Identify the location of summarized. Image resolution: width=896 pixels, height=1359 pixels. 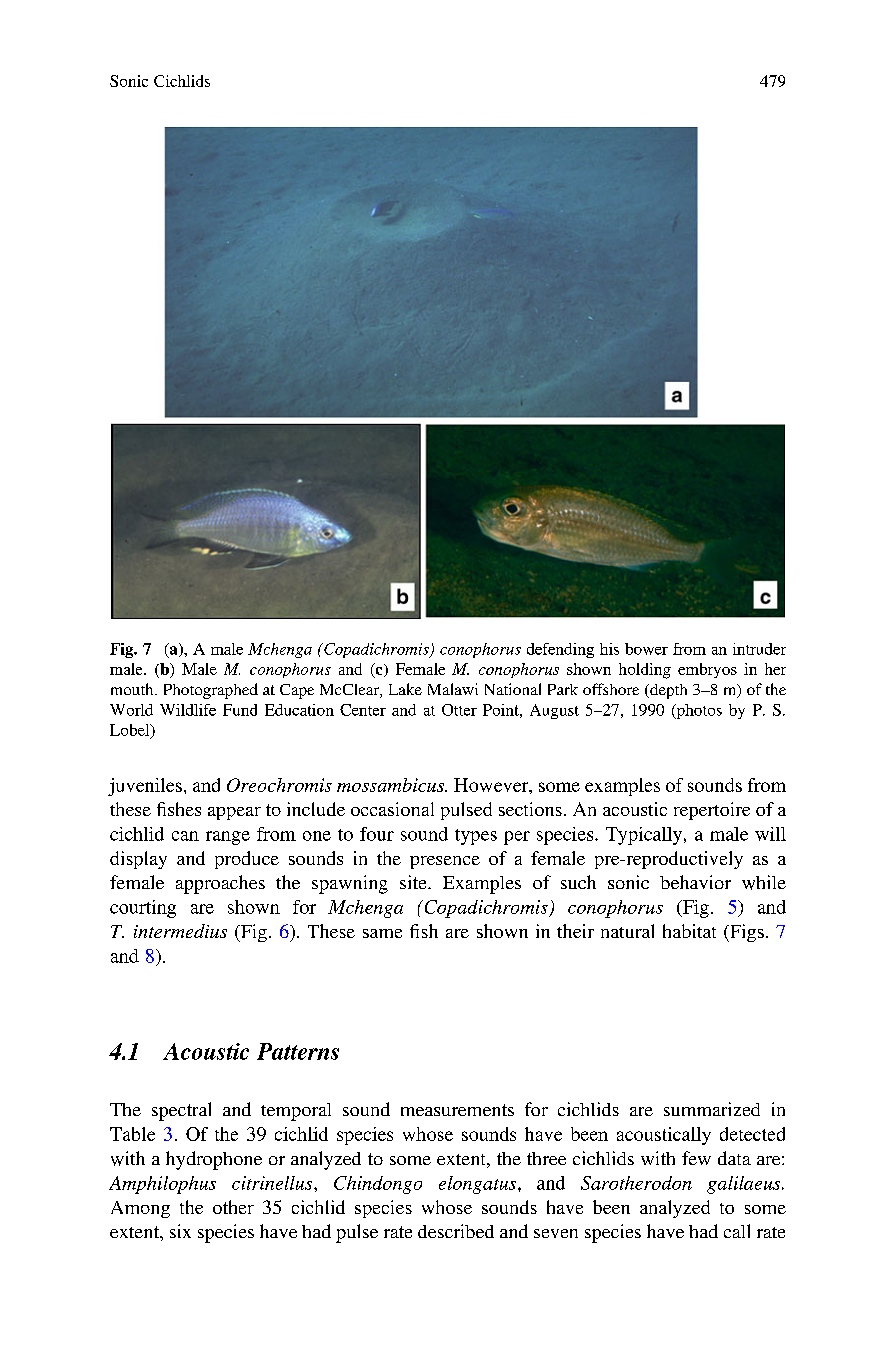
(712, 1109).
